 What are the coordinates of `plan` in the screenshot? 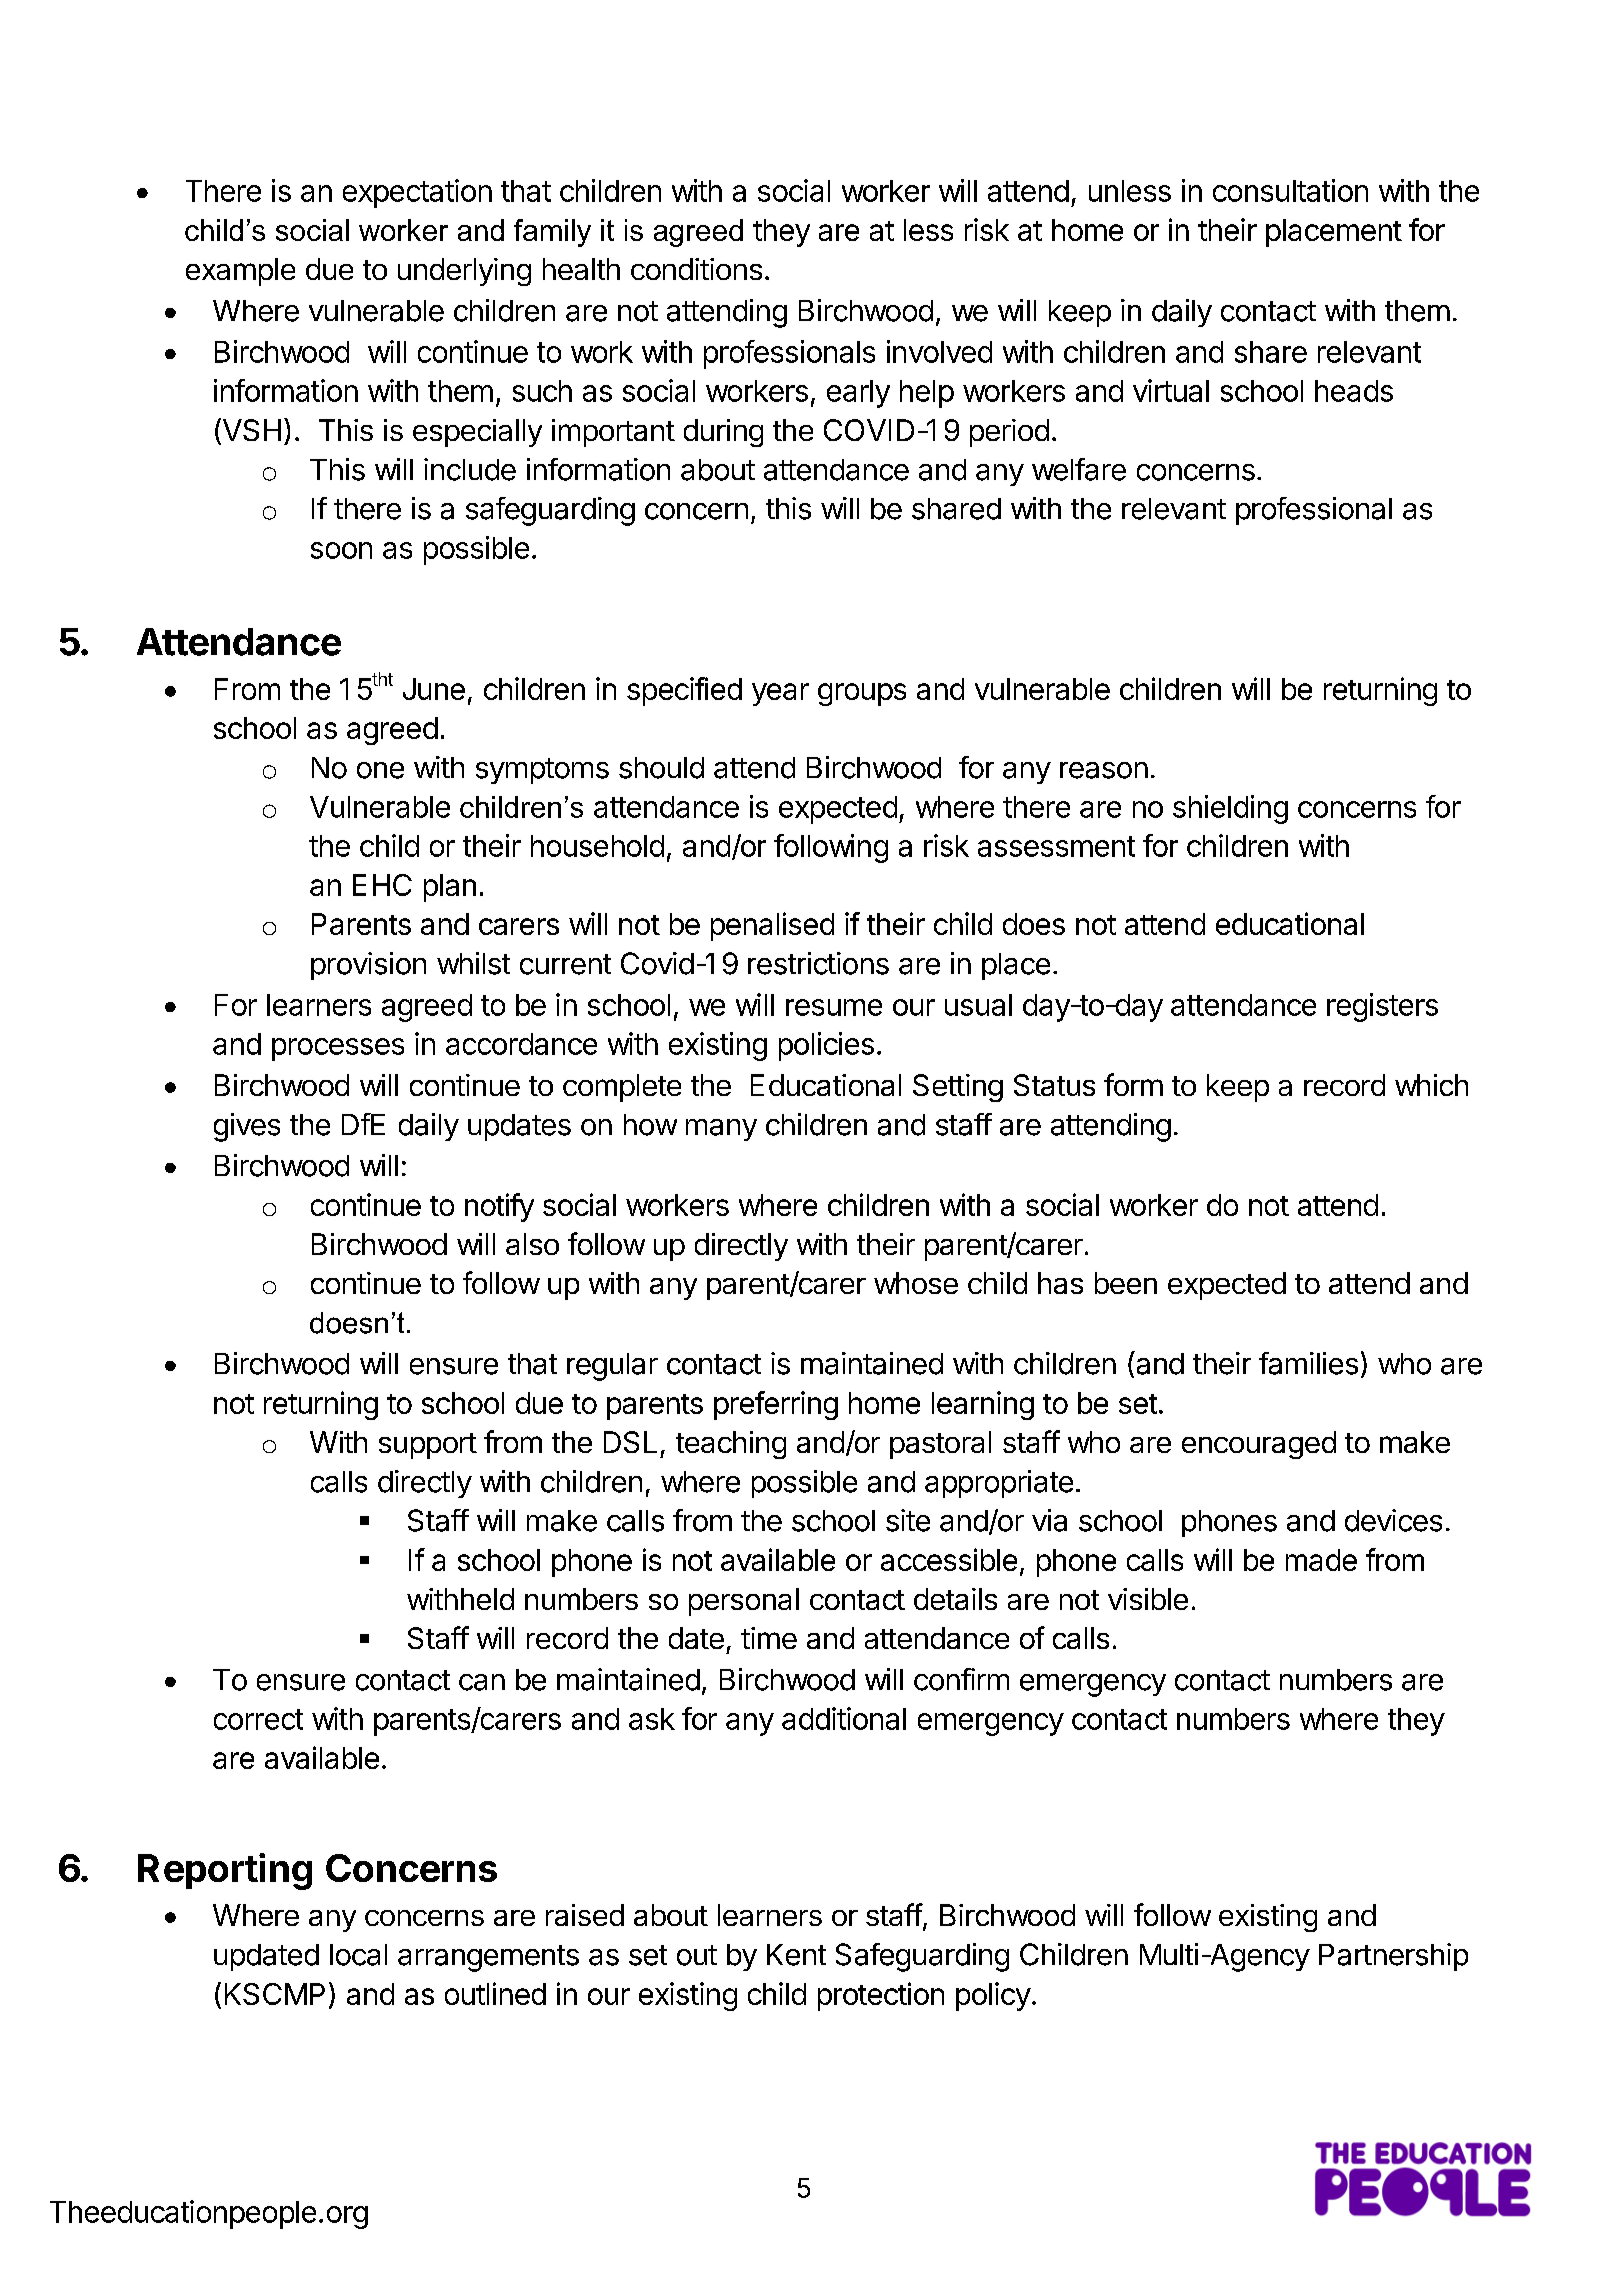 It's located at (450, 888).
